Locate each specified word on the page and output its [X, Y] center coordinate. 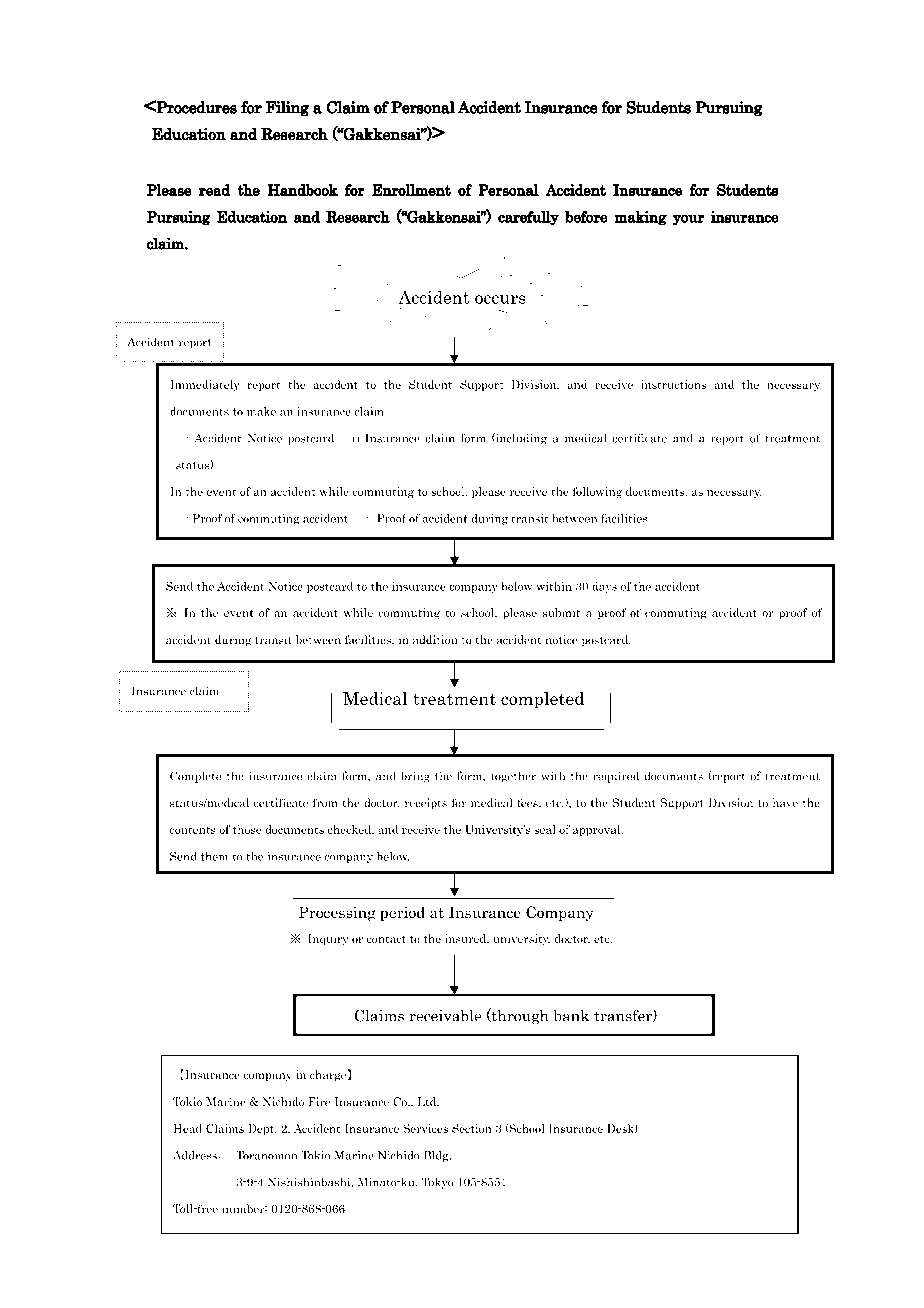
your [688, 220]
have [785, 802]
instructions [674, 384]
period [402, 914]
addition [435, 639]
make [261, 411]
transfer [624, 1016]
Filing [287, 108]
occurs [500, 299]
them [214, 856]
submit [561, 612]
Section [471, 1128]
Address [195, 1155]
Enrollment [411, 190]
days [605, 587]
